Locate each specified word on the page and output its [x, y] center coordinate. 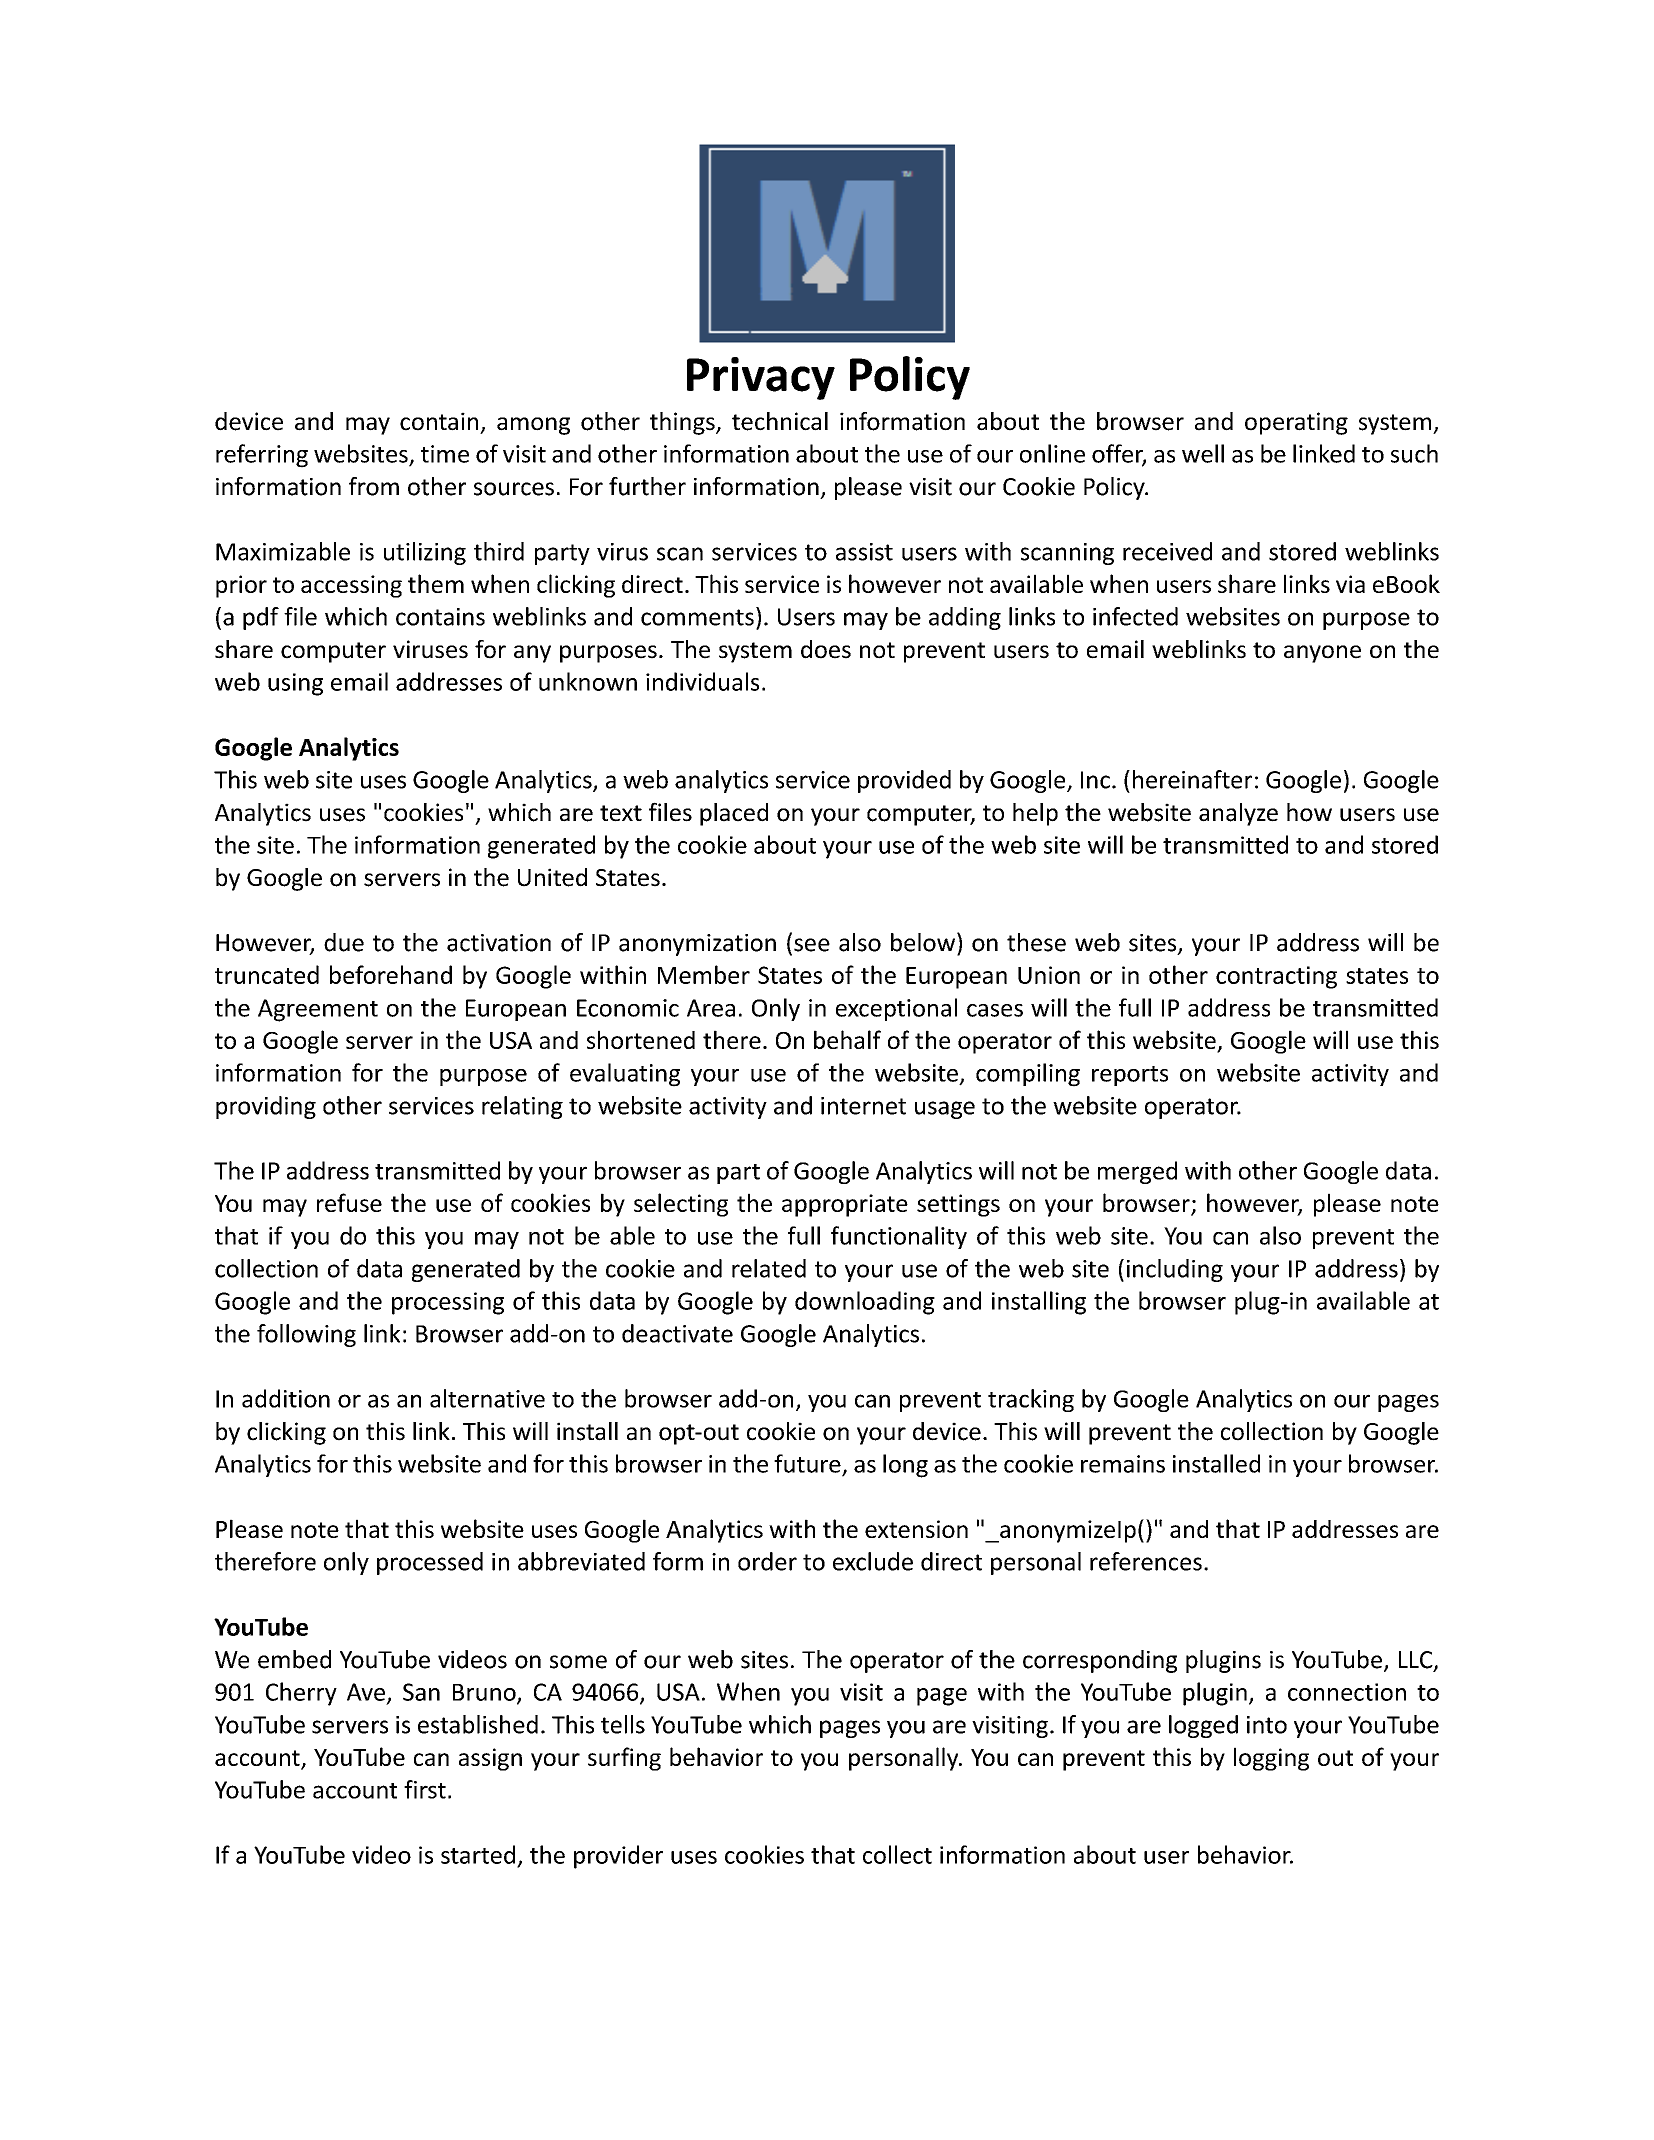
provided [904, 781]
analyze [1238, 814]
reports [1130, 1076]
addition [286, 1398]
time [445, 454]
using [295, 684]
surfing [624, 1759]
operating [1296, 423]
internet [863, 1106]
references [1146, 1561]
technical [780, 421]
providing [266, 1107]
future [807, 1463]
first [425, 1789]
